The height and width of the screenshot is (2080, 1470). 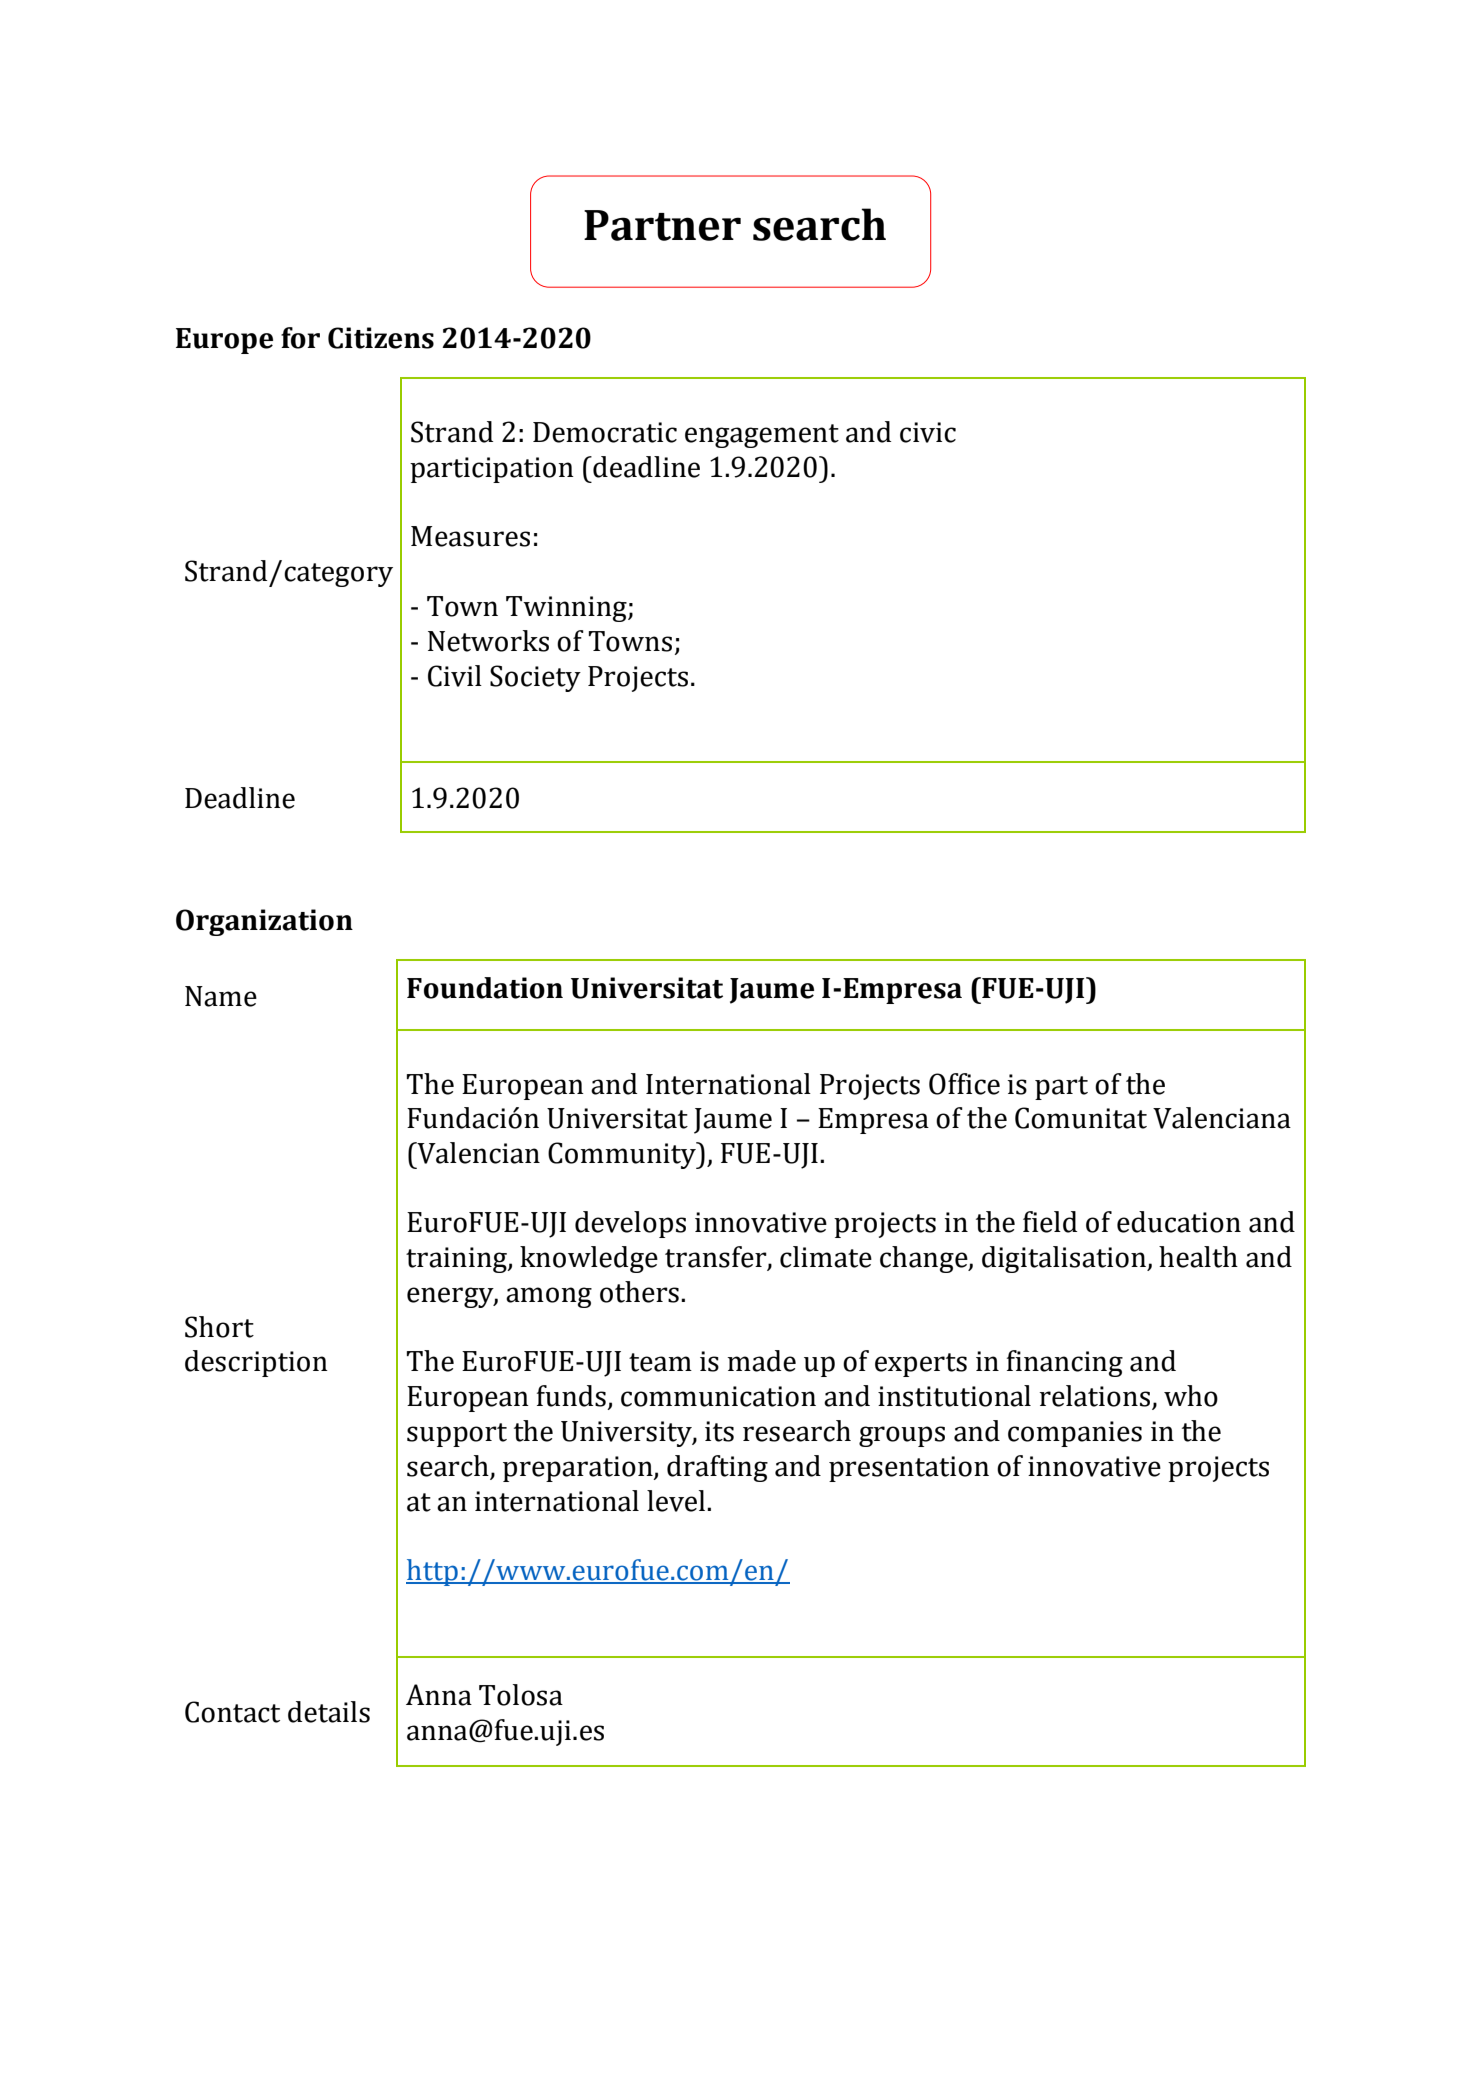 What do you see at coordinates (964, 1084) in the screenshot?
I see `Office` at bounding box center [964, 1084].
